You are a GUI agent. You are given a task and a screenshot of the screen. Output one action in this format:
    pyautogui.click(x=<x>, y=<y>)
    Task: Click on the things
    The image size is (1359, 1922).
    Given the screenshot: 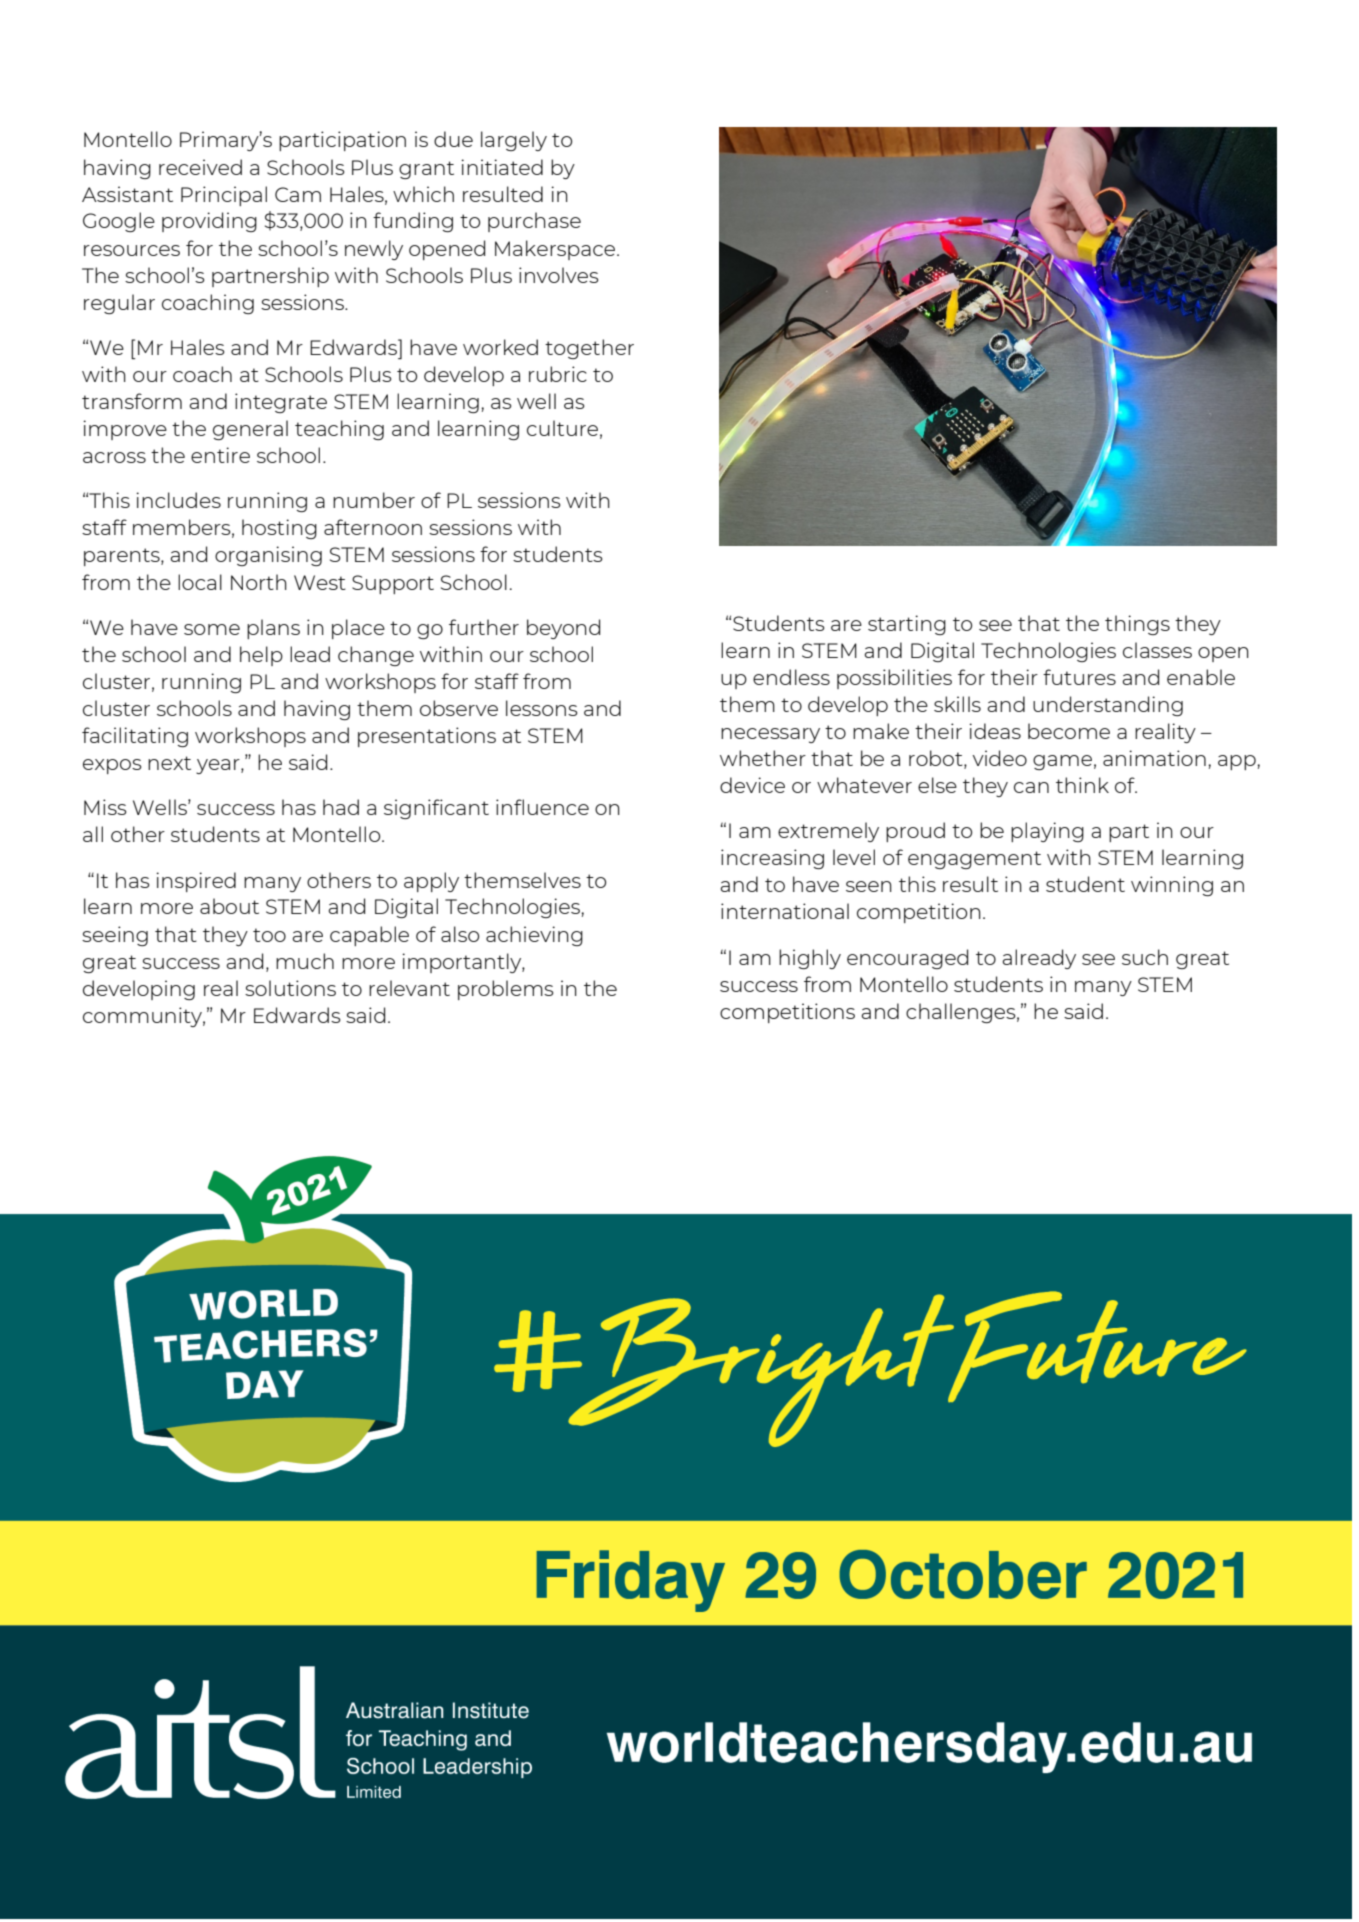 What is the action you would take?
    pyautogui.click(x=1137, y=625)
